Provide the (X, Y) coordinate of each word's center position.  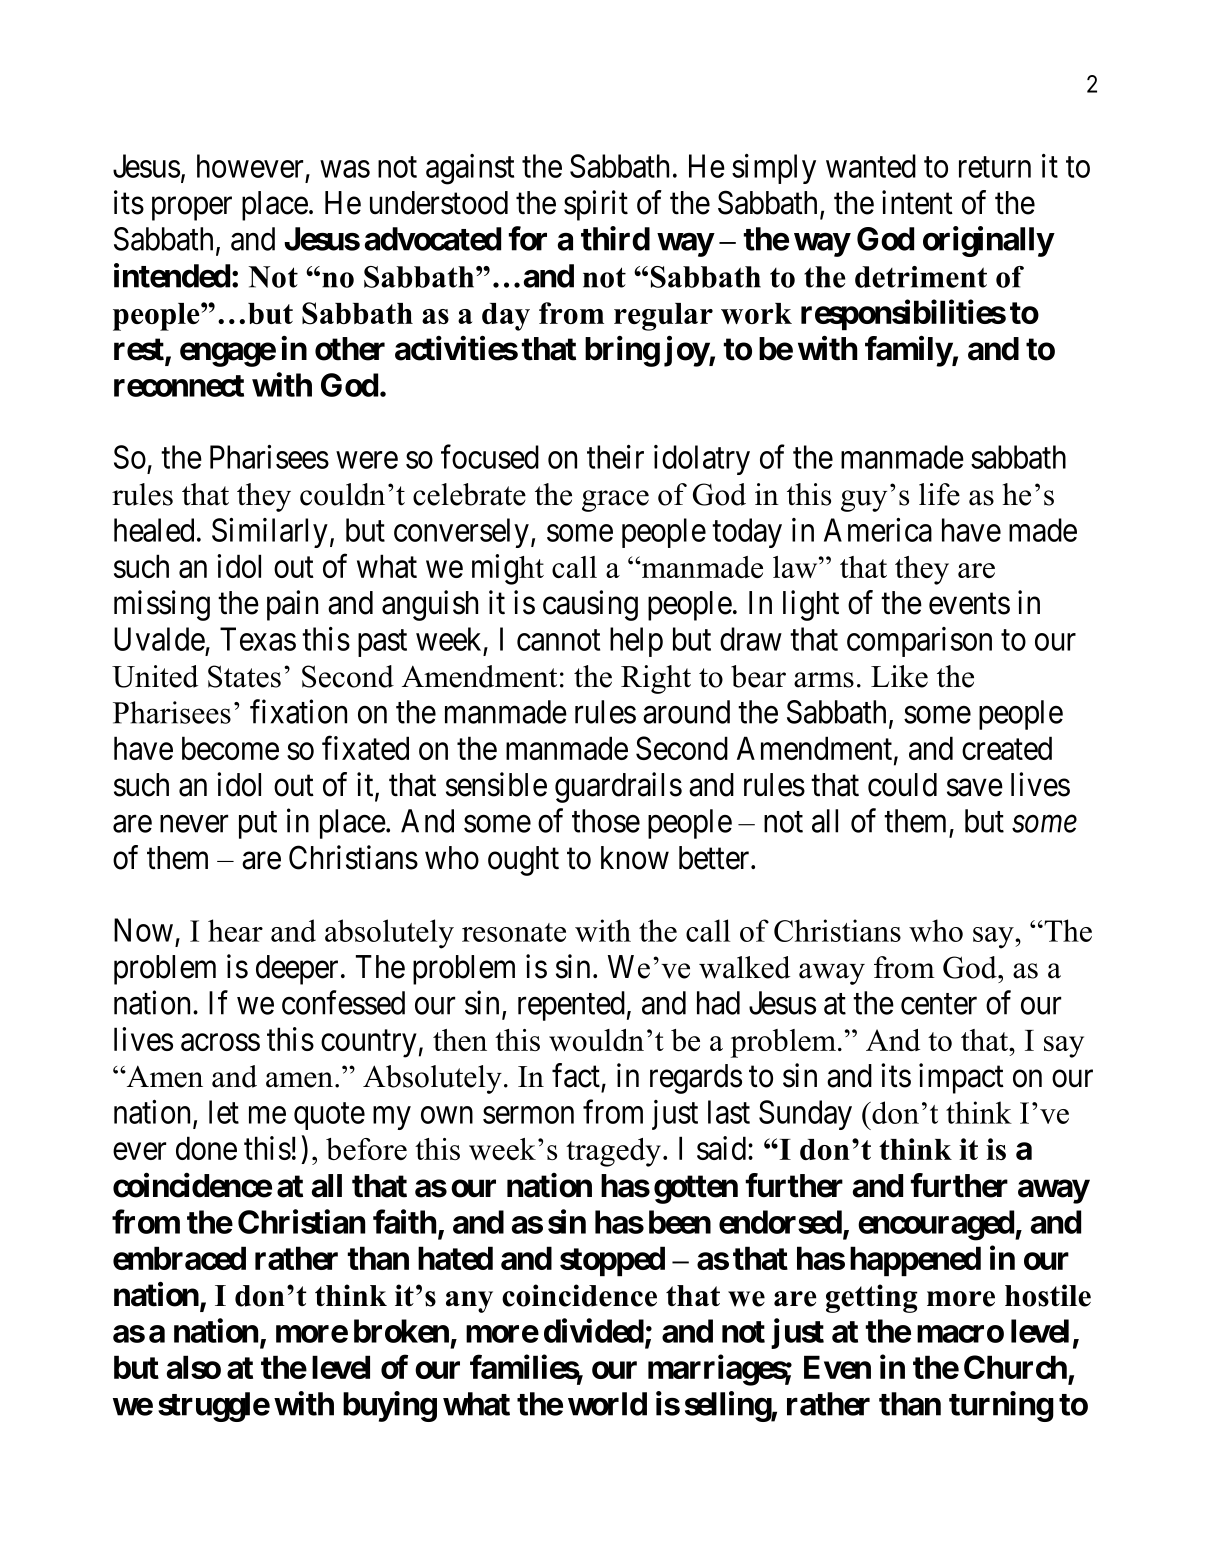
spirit (596, 205)
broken (401, 1331)
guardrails (618, 787)
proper (192, 209)
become (230, 748)
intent (917, 202)
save (975, 788)
